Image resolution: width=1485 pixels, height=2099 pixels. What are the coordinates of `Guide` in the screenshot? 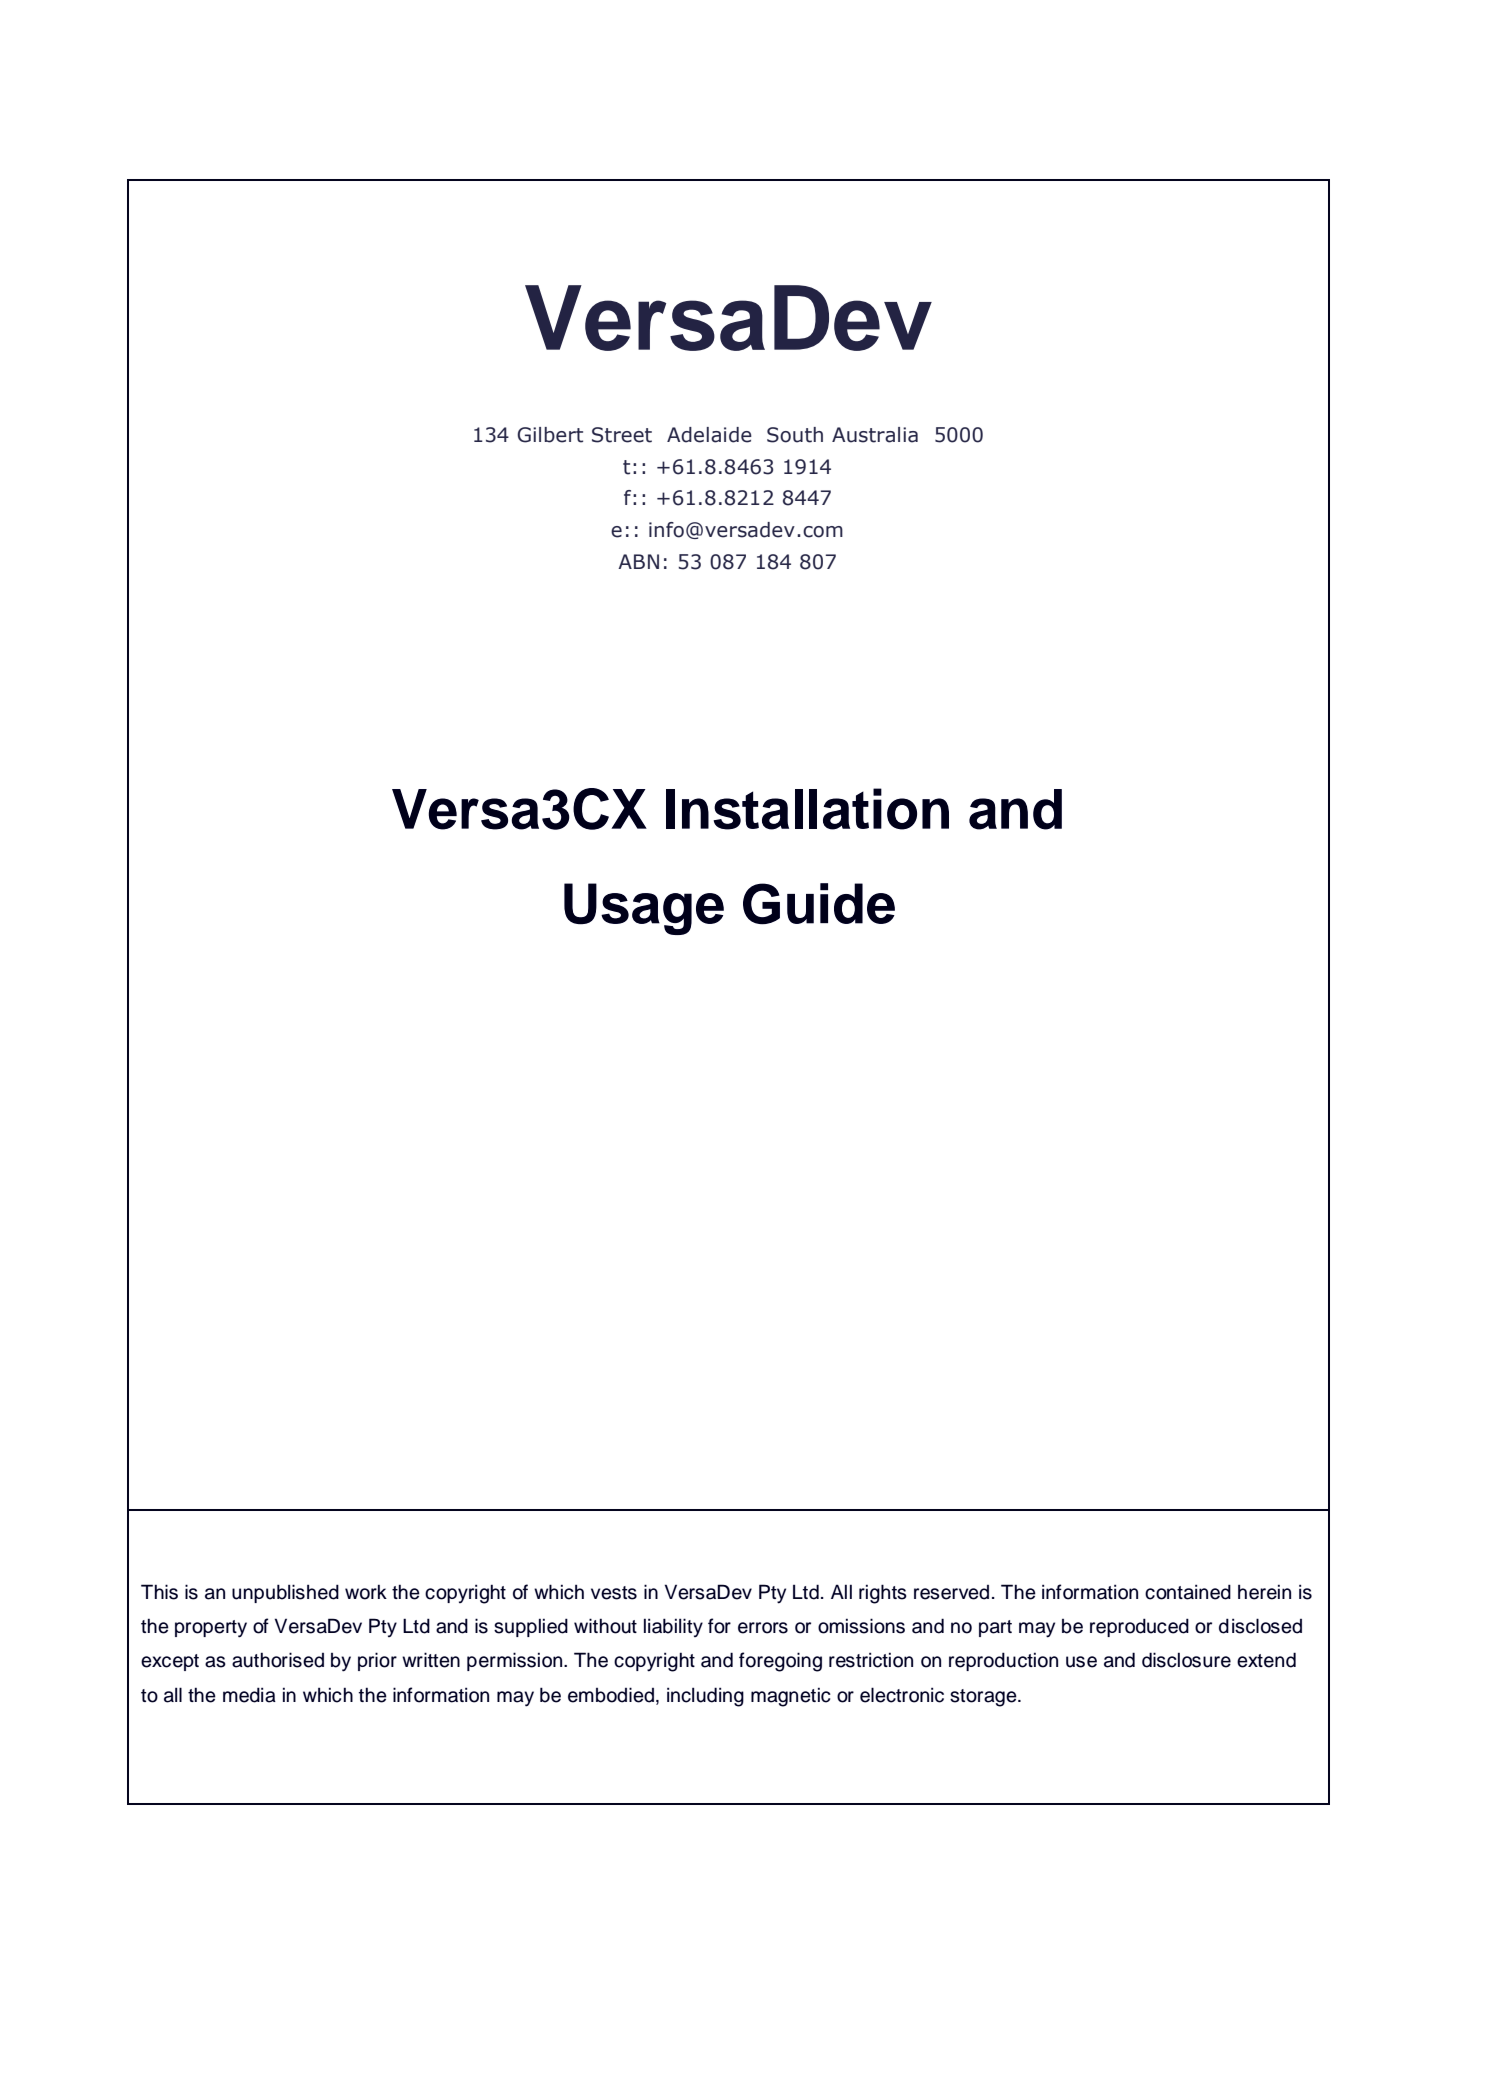 It's located at (819, 904).
